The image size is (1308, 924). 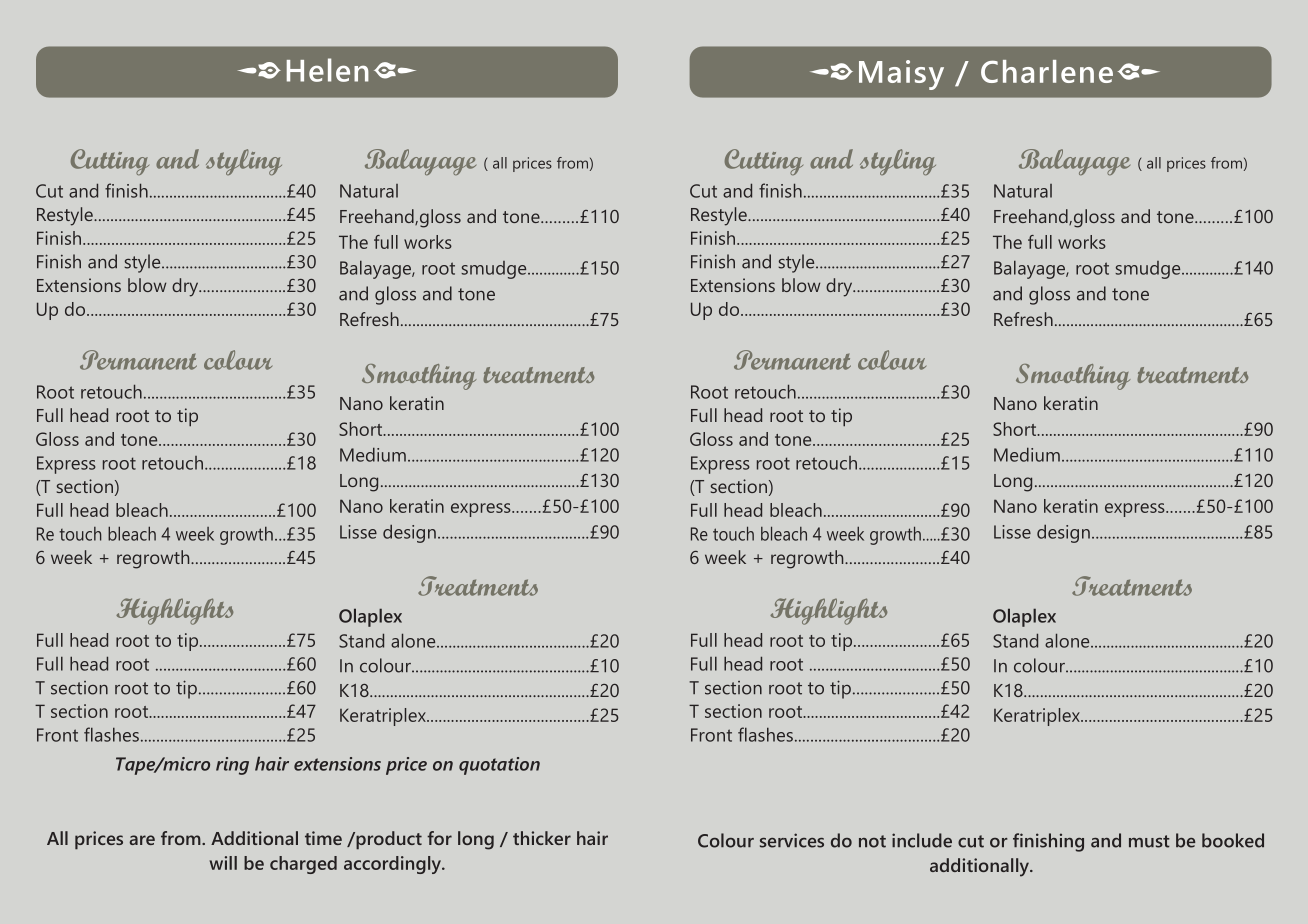 I want to click on will, so click(x=223, y=863).
